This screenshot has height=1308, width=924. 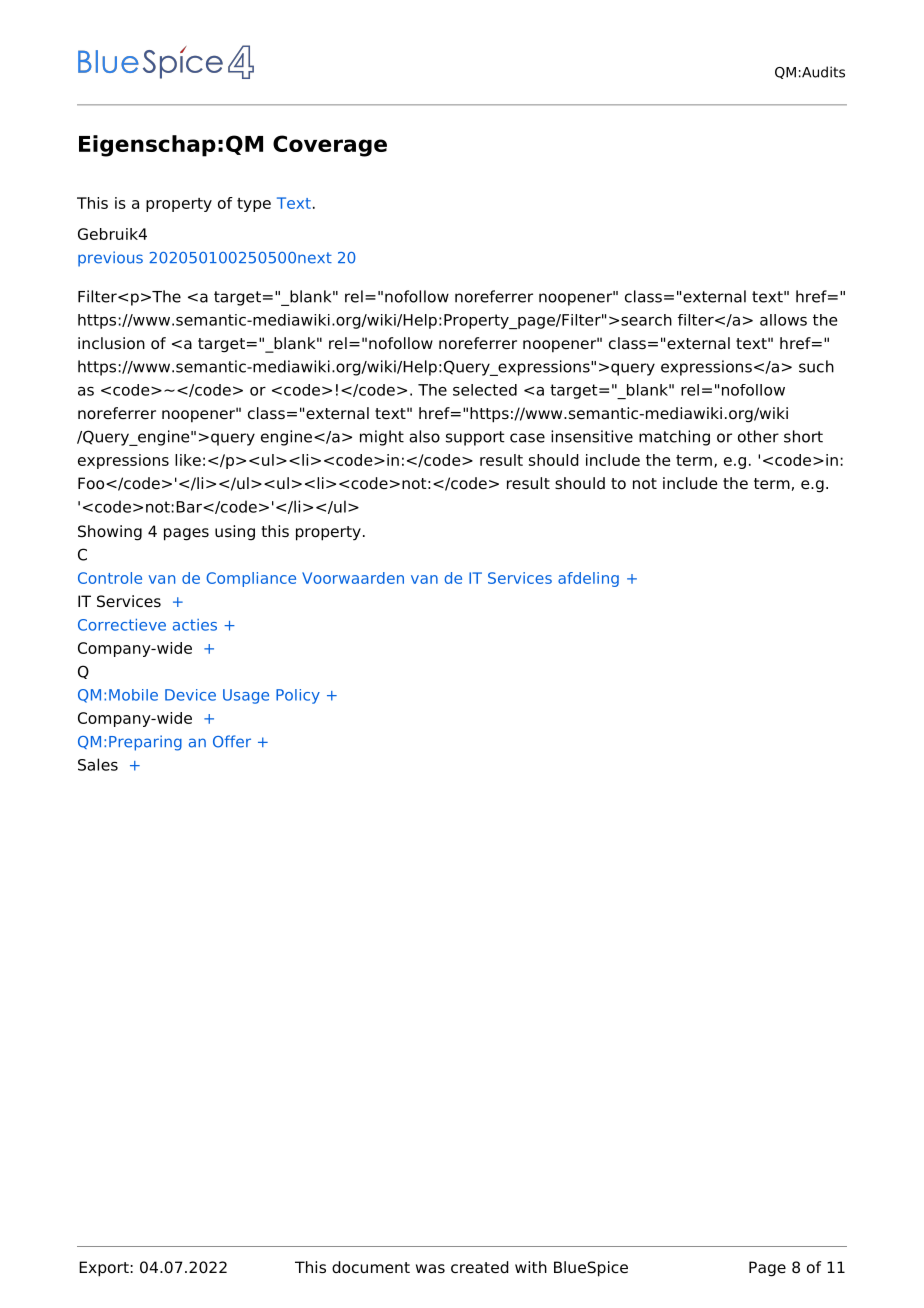 What do you see at coordinates (674, 438) in the screenshot?
I see `matching` at bounding box center [674, 438].
